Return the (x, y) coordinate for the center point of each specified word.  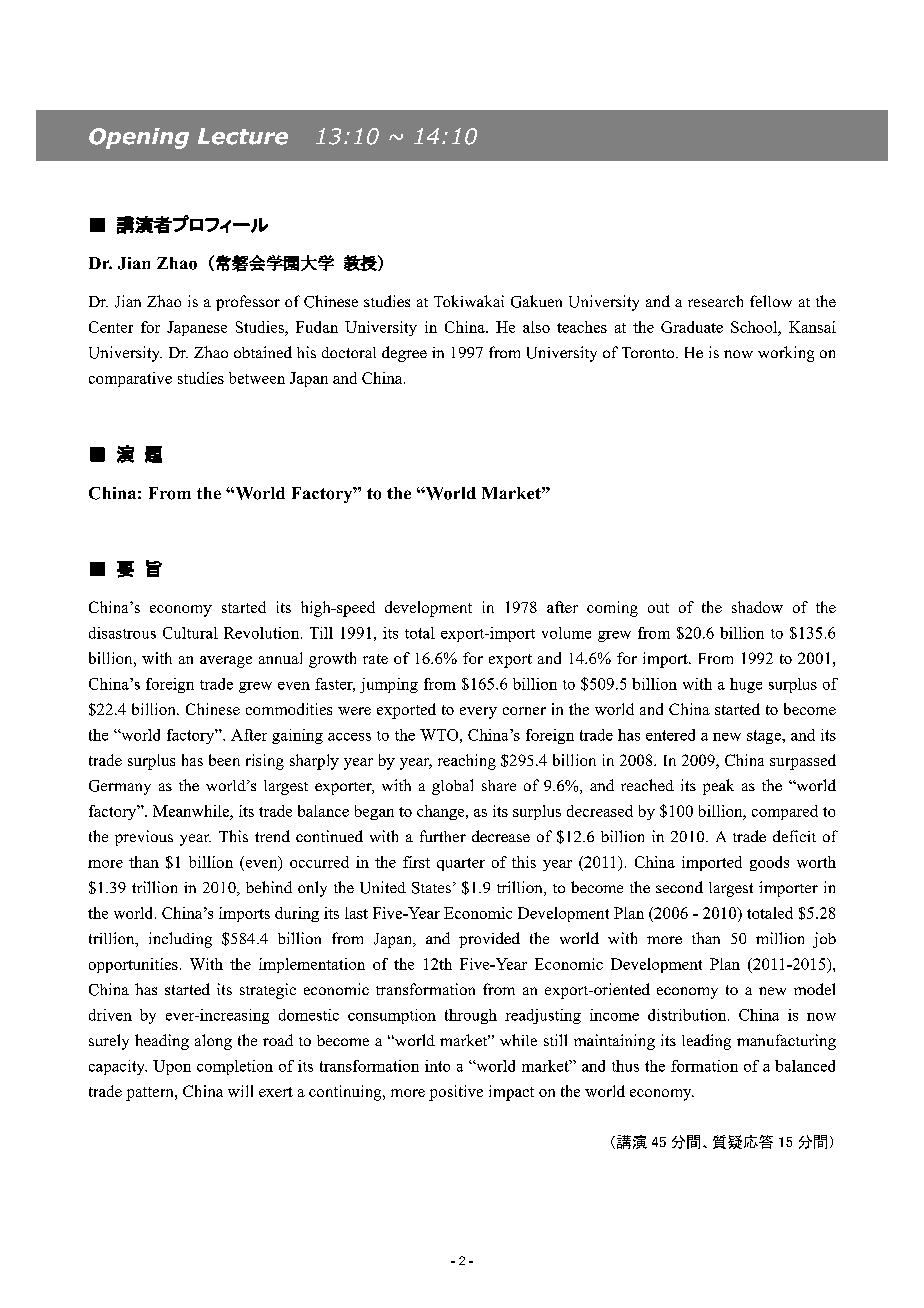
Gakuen (536, 301)
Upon (172, 1067)
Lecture (243, 136)
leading (706, 1042)
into (437, 1066)
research (715, 301)
